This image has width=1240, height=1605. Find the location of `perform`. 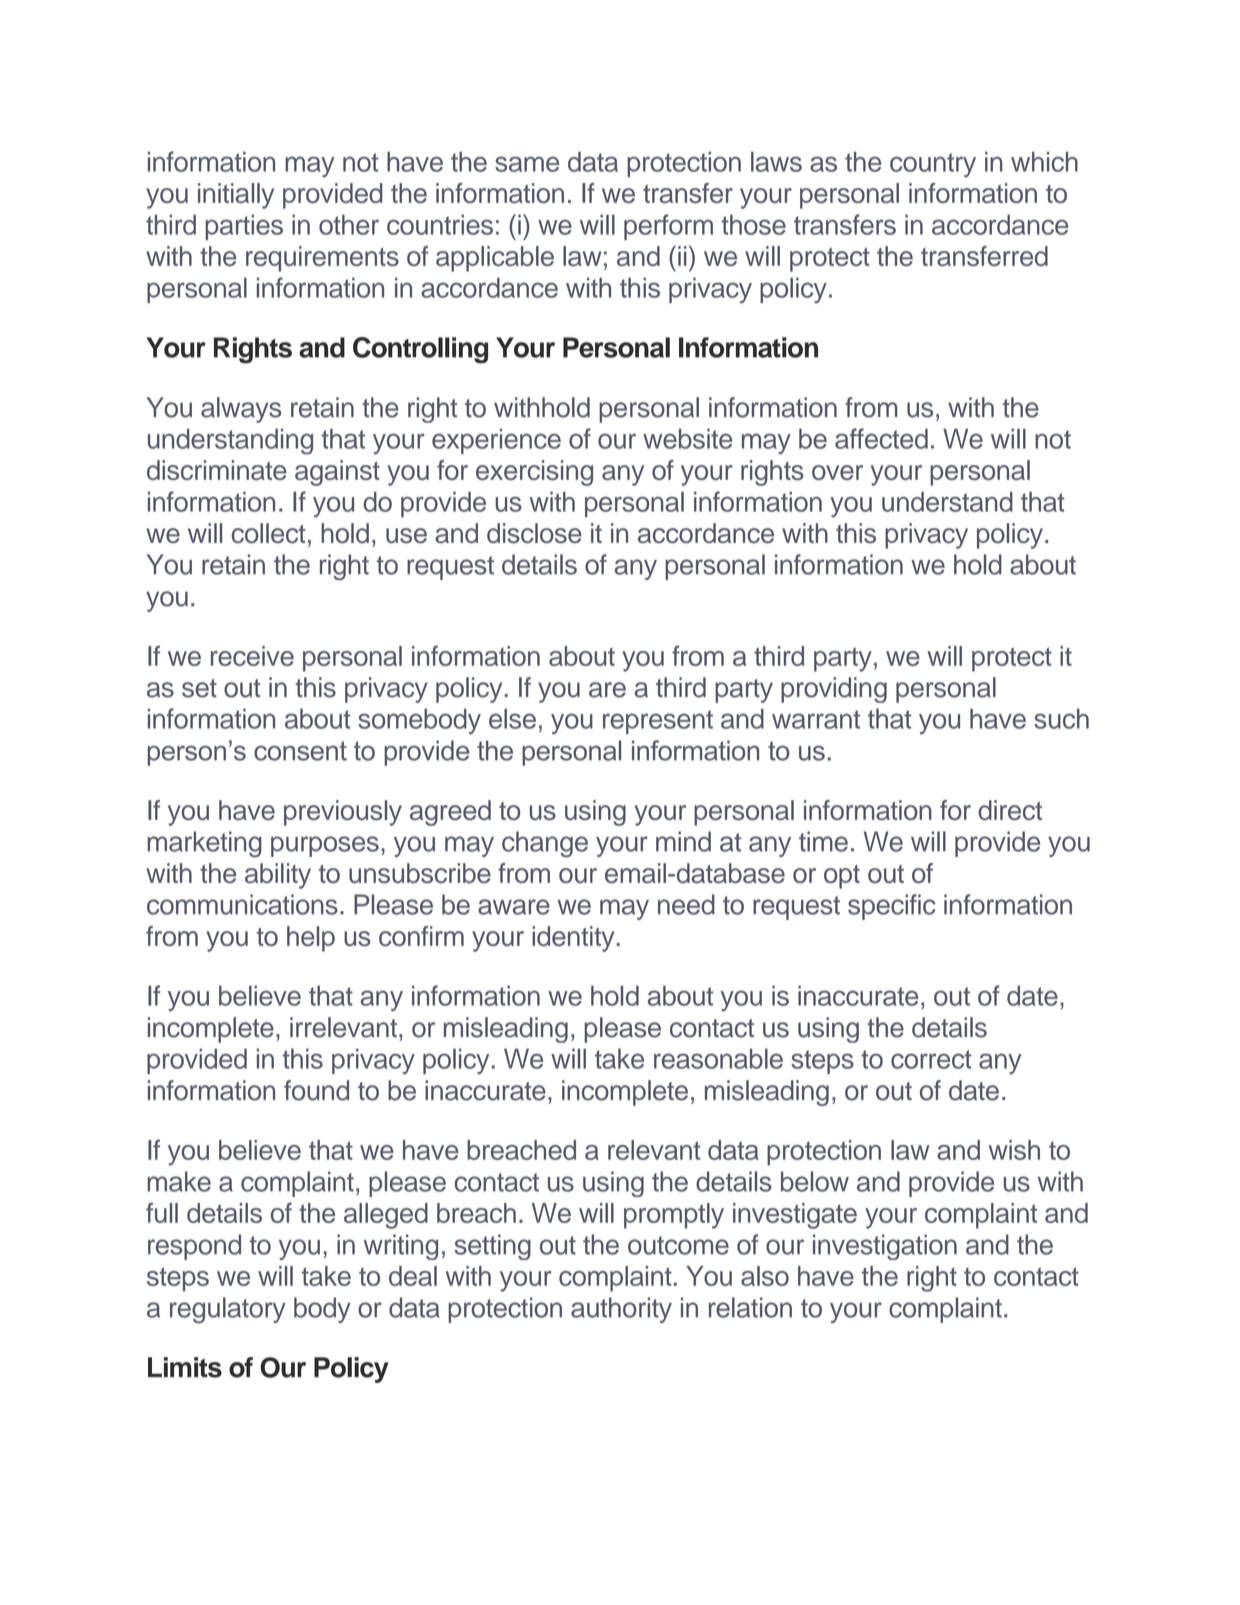

perform is located at coordinates (668, 227).
